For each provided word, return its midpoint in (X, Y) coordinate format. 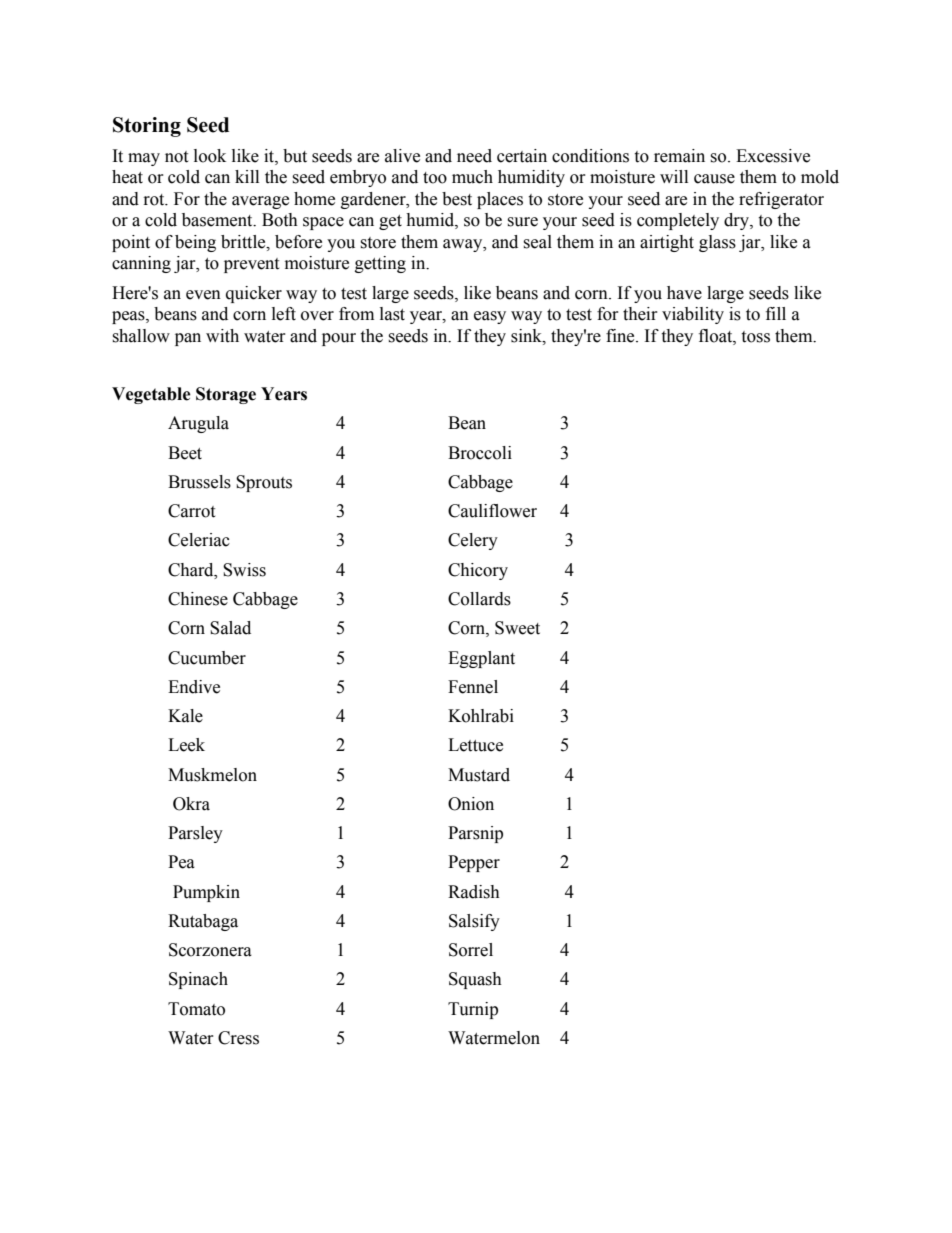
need (474, 156)
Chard (192, 570)
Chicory (478, 571)
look (210, 156)
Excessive (773, 156)
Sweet (517, 628)
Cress (238, 1038)
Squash (475, 980)
